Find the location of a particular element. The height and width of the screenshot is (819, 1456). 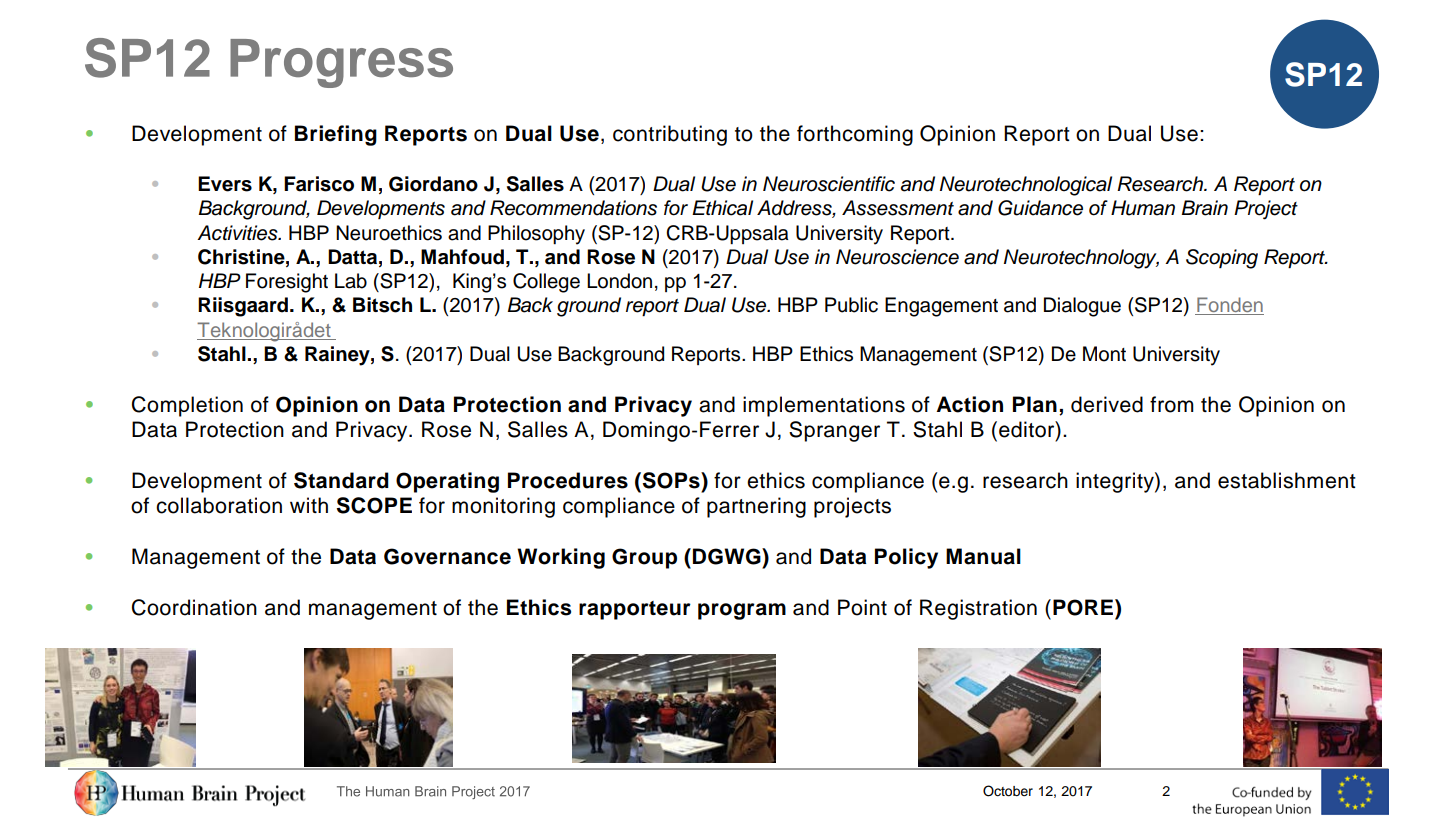

Completion is located at coordinates (187, 406).
